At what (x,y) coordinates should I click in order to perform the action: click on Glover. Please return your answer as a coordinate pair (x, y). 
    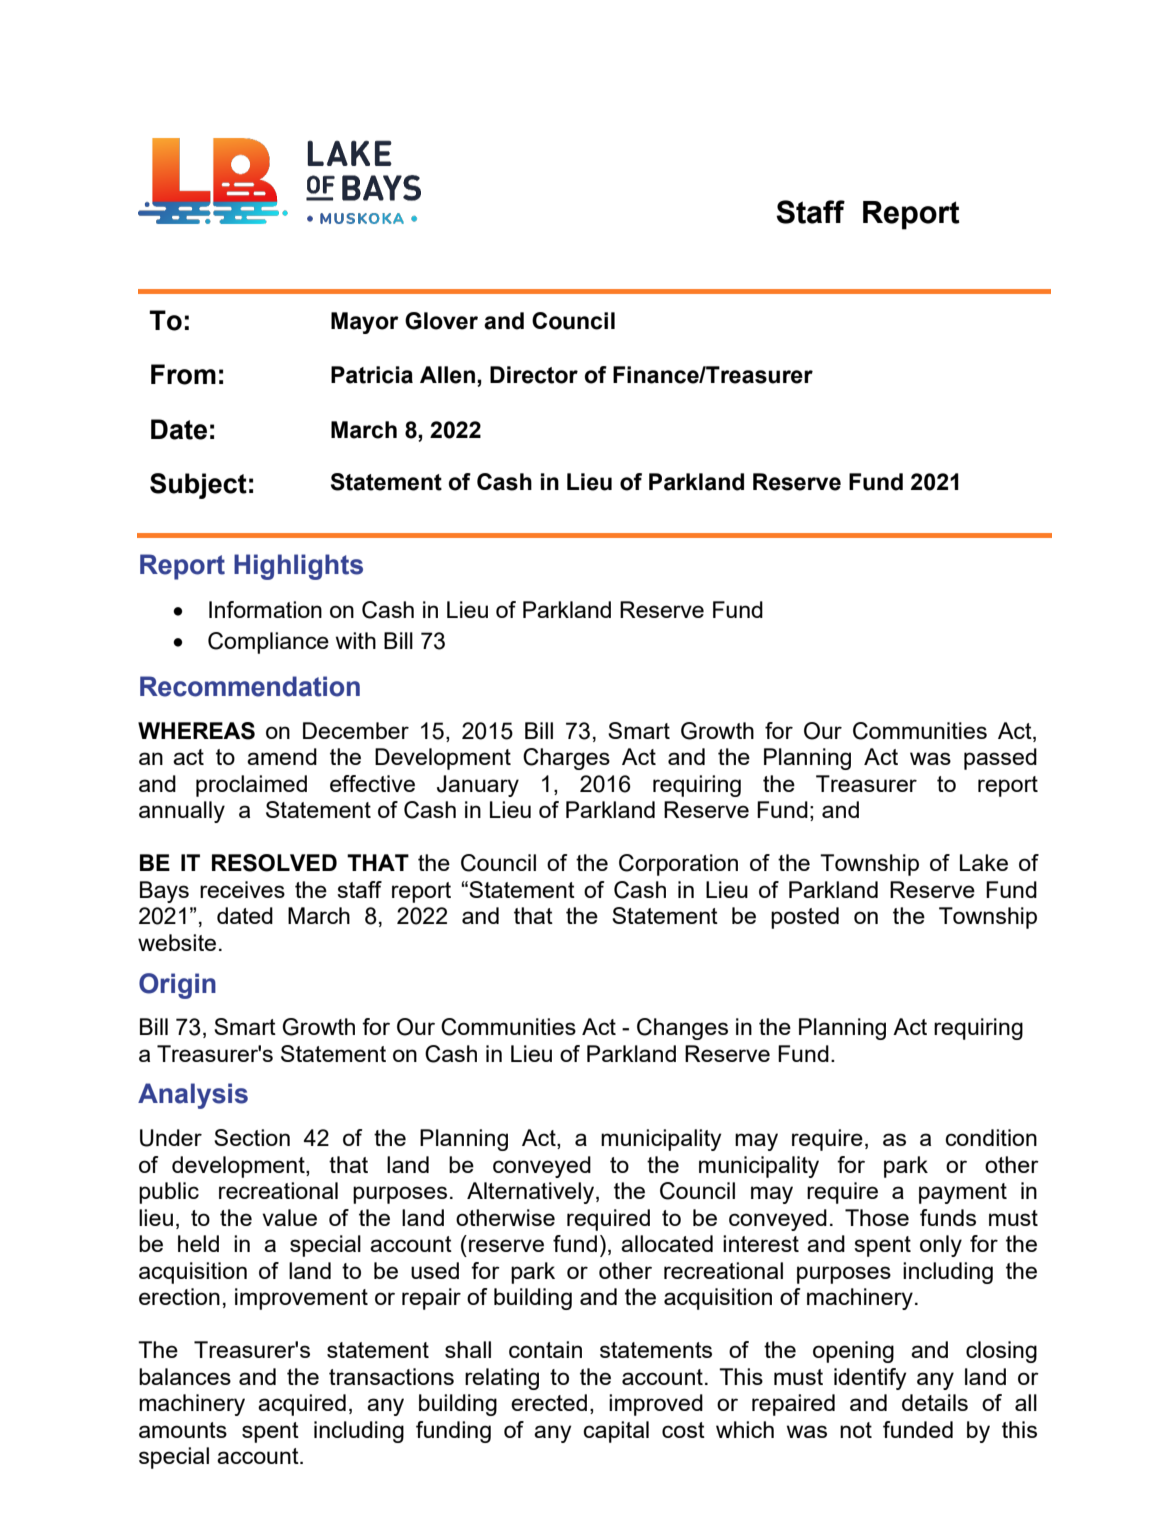
    Looking at the image, I should click on (441, 321).
